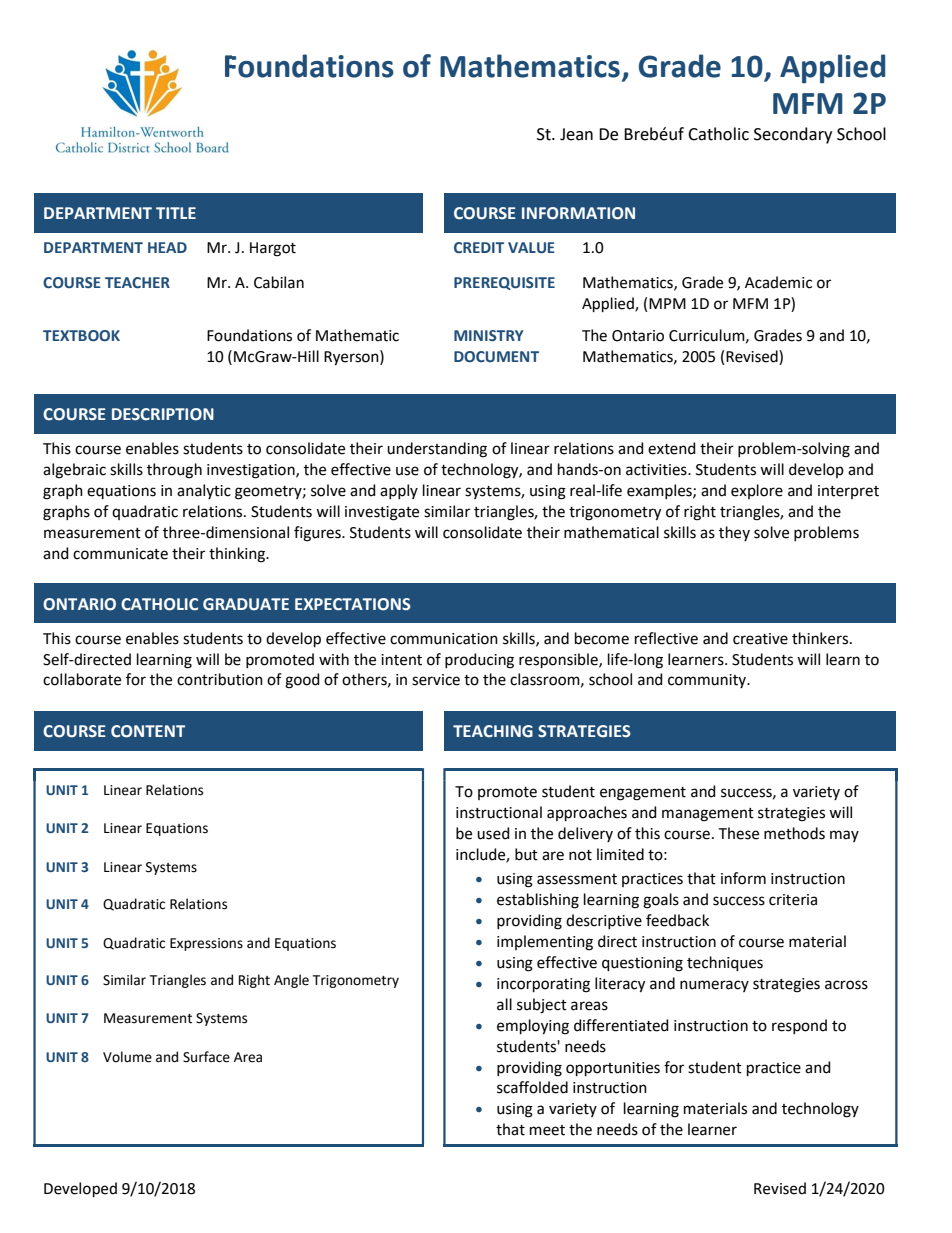 The height and width of the screenshot is (1233, 952). I want to click on management, so click(708, 815).
